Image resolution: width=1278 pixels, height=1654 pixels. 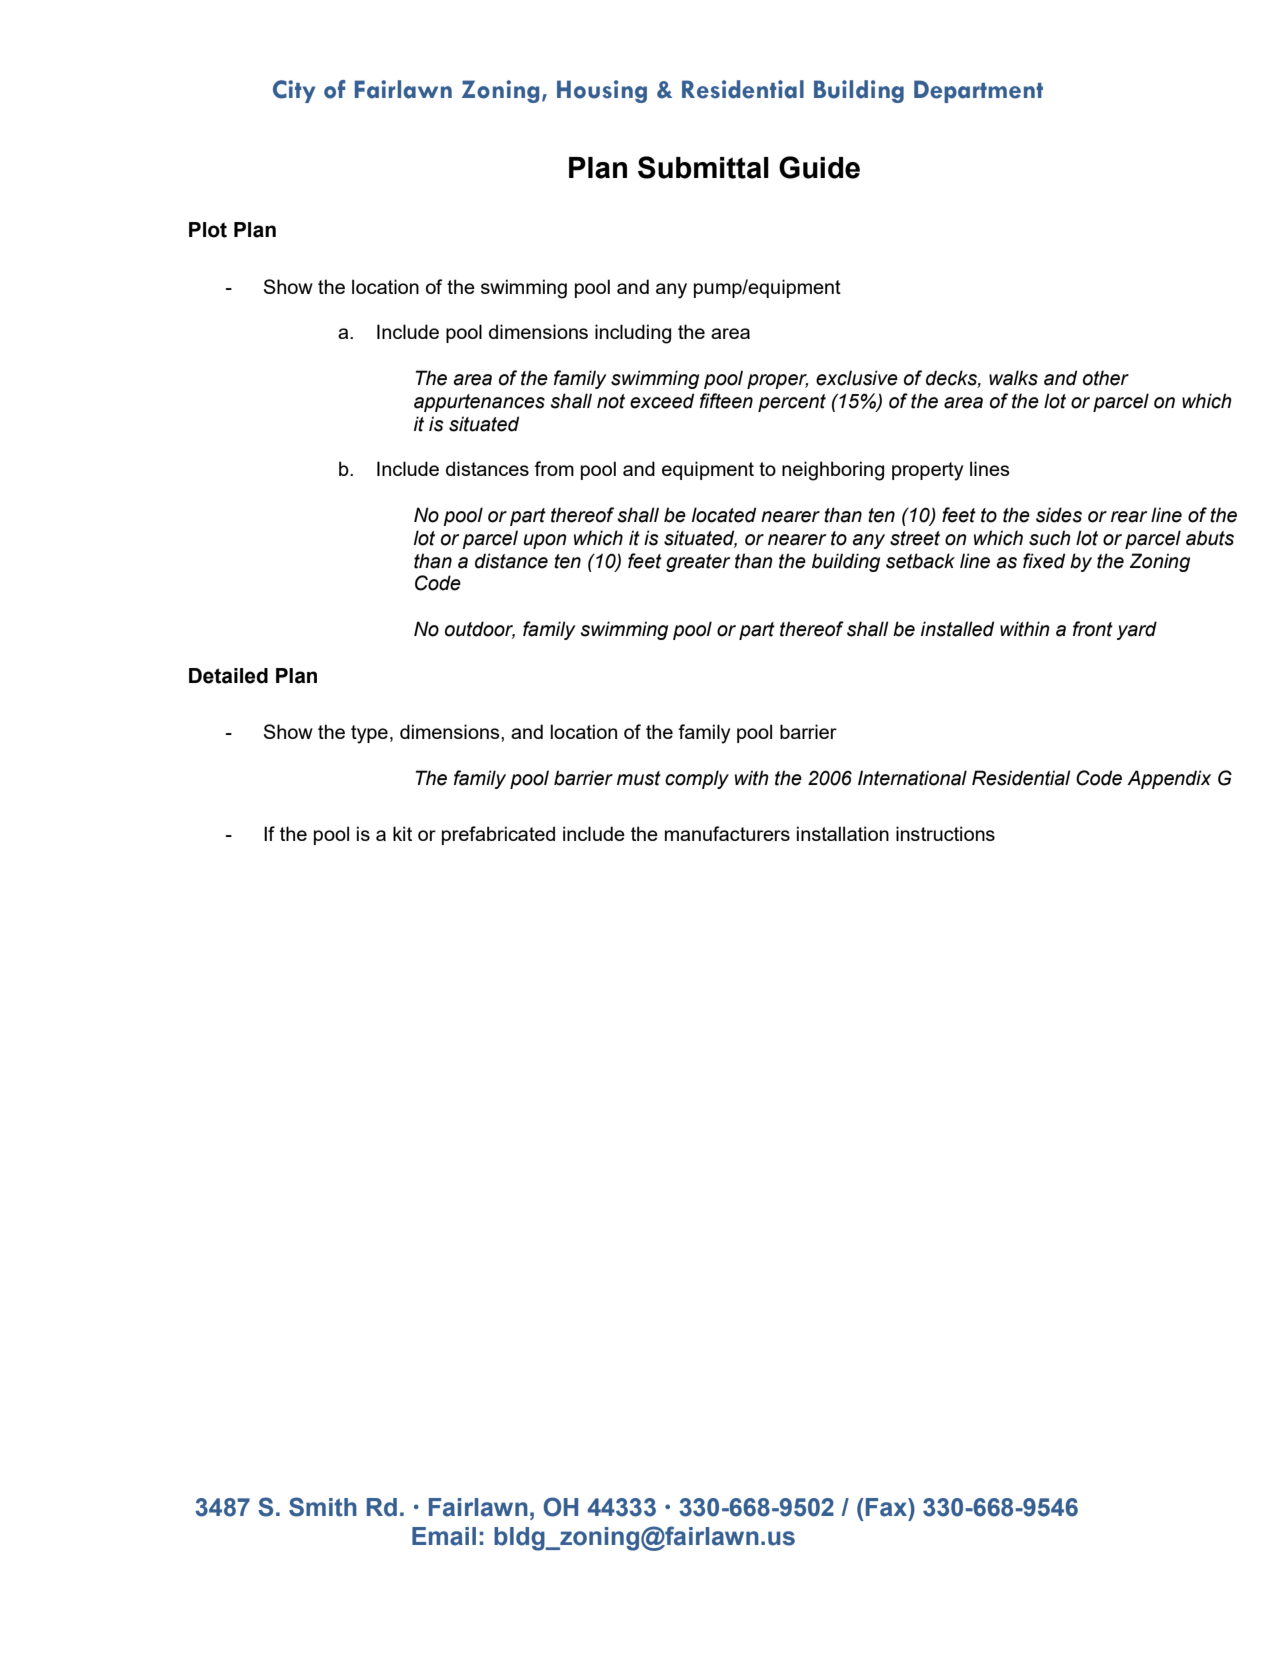 What do you see at coordinates (444, 1536) in the document?
I see `Email` at bounding box center [444, 1536].
